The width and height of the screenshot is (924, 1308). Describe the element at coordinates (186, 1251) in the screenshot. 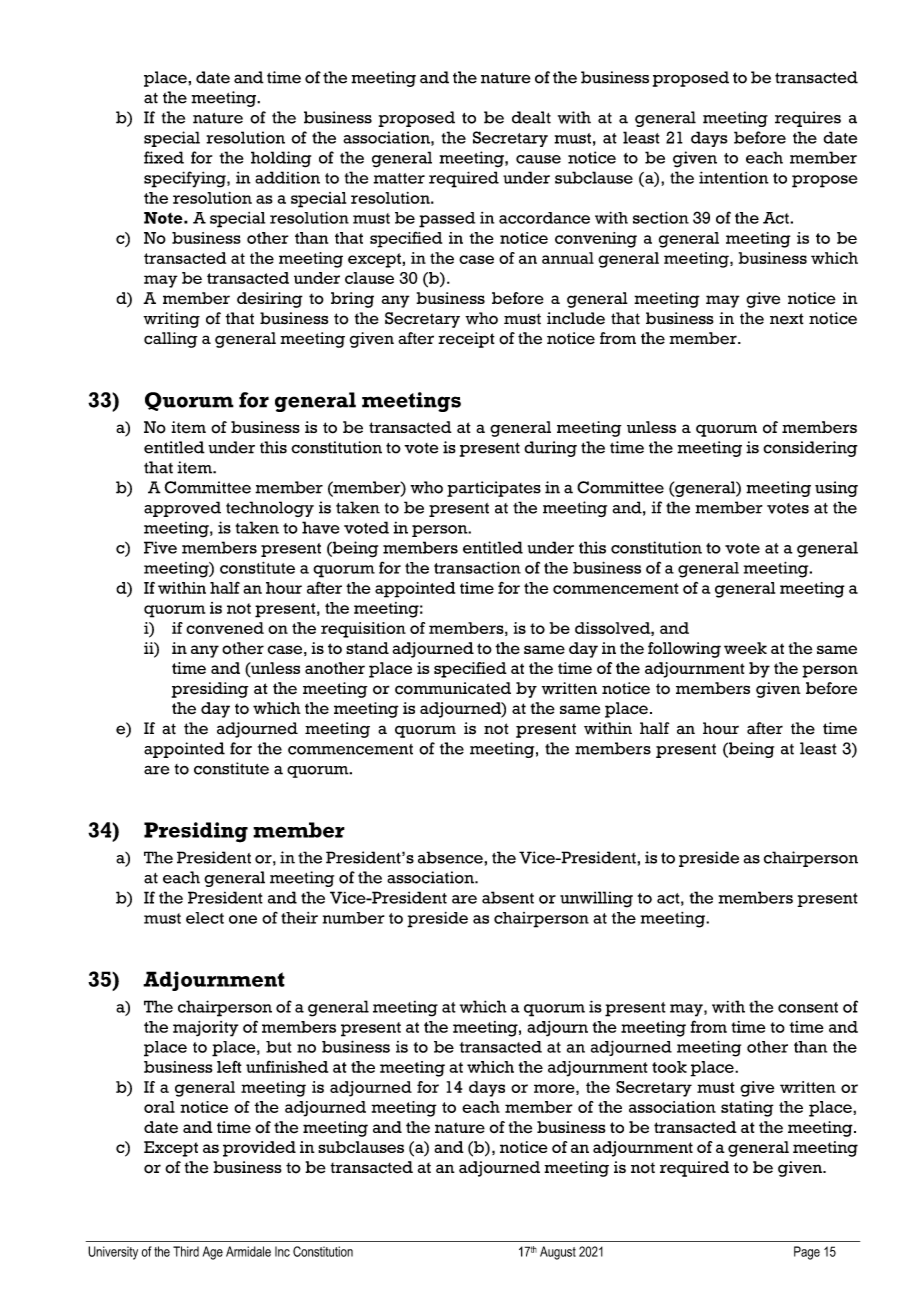

I see `Third` at that location.
